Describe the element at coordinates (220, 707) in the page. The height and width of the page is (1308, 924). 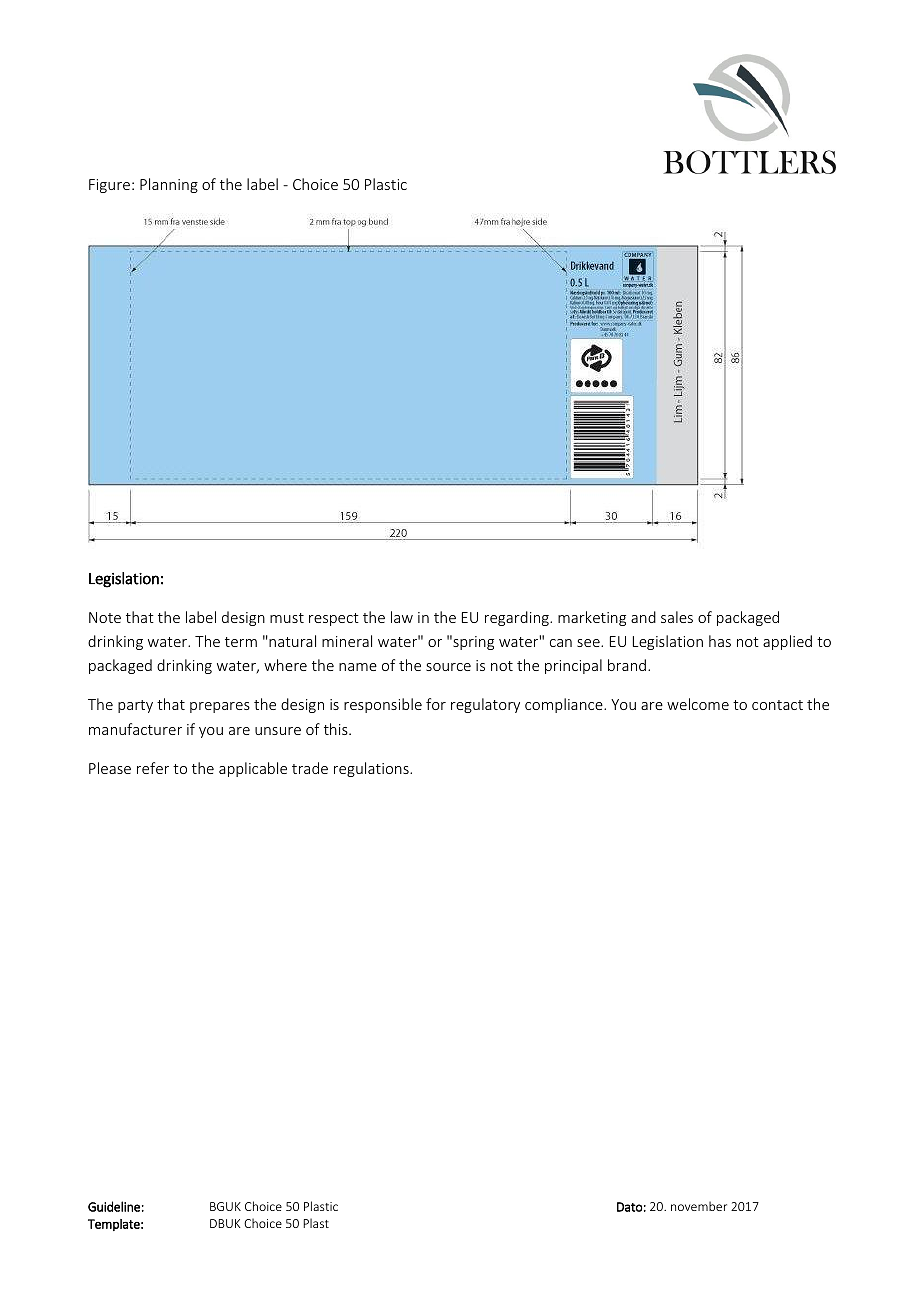
I see `prepares` at that location.
